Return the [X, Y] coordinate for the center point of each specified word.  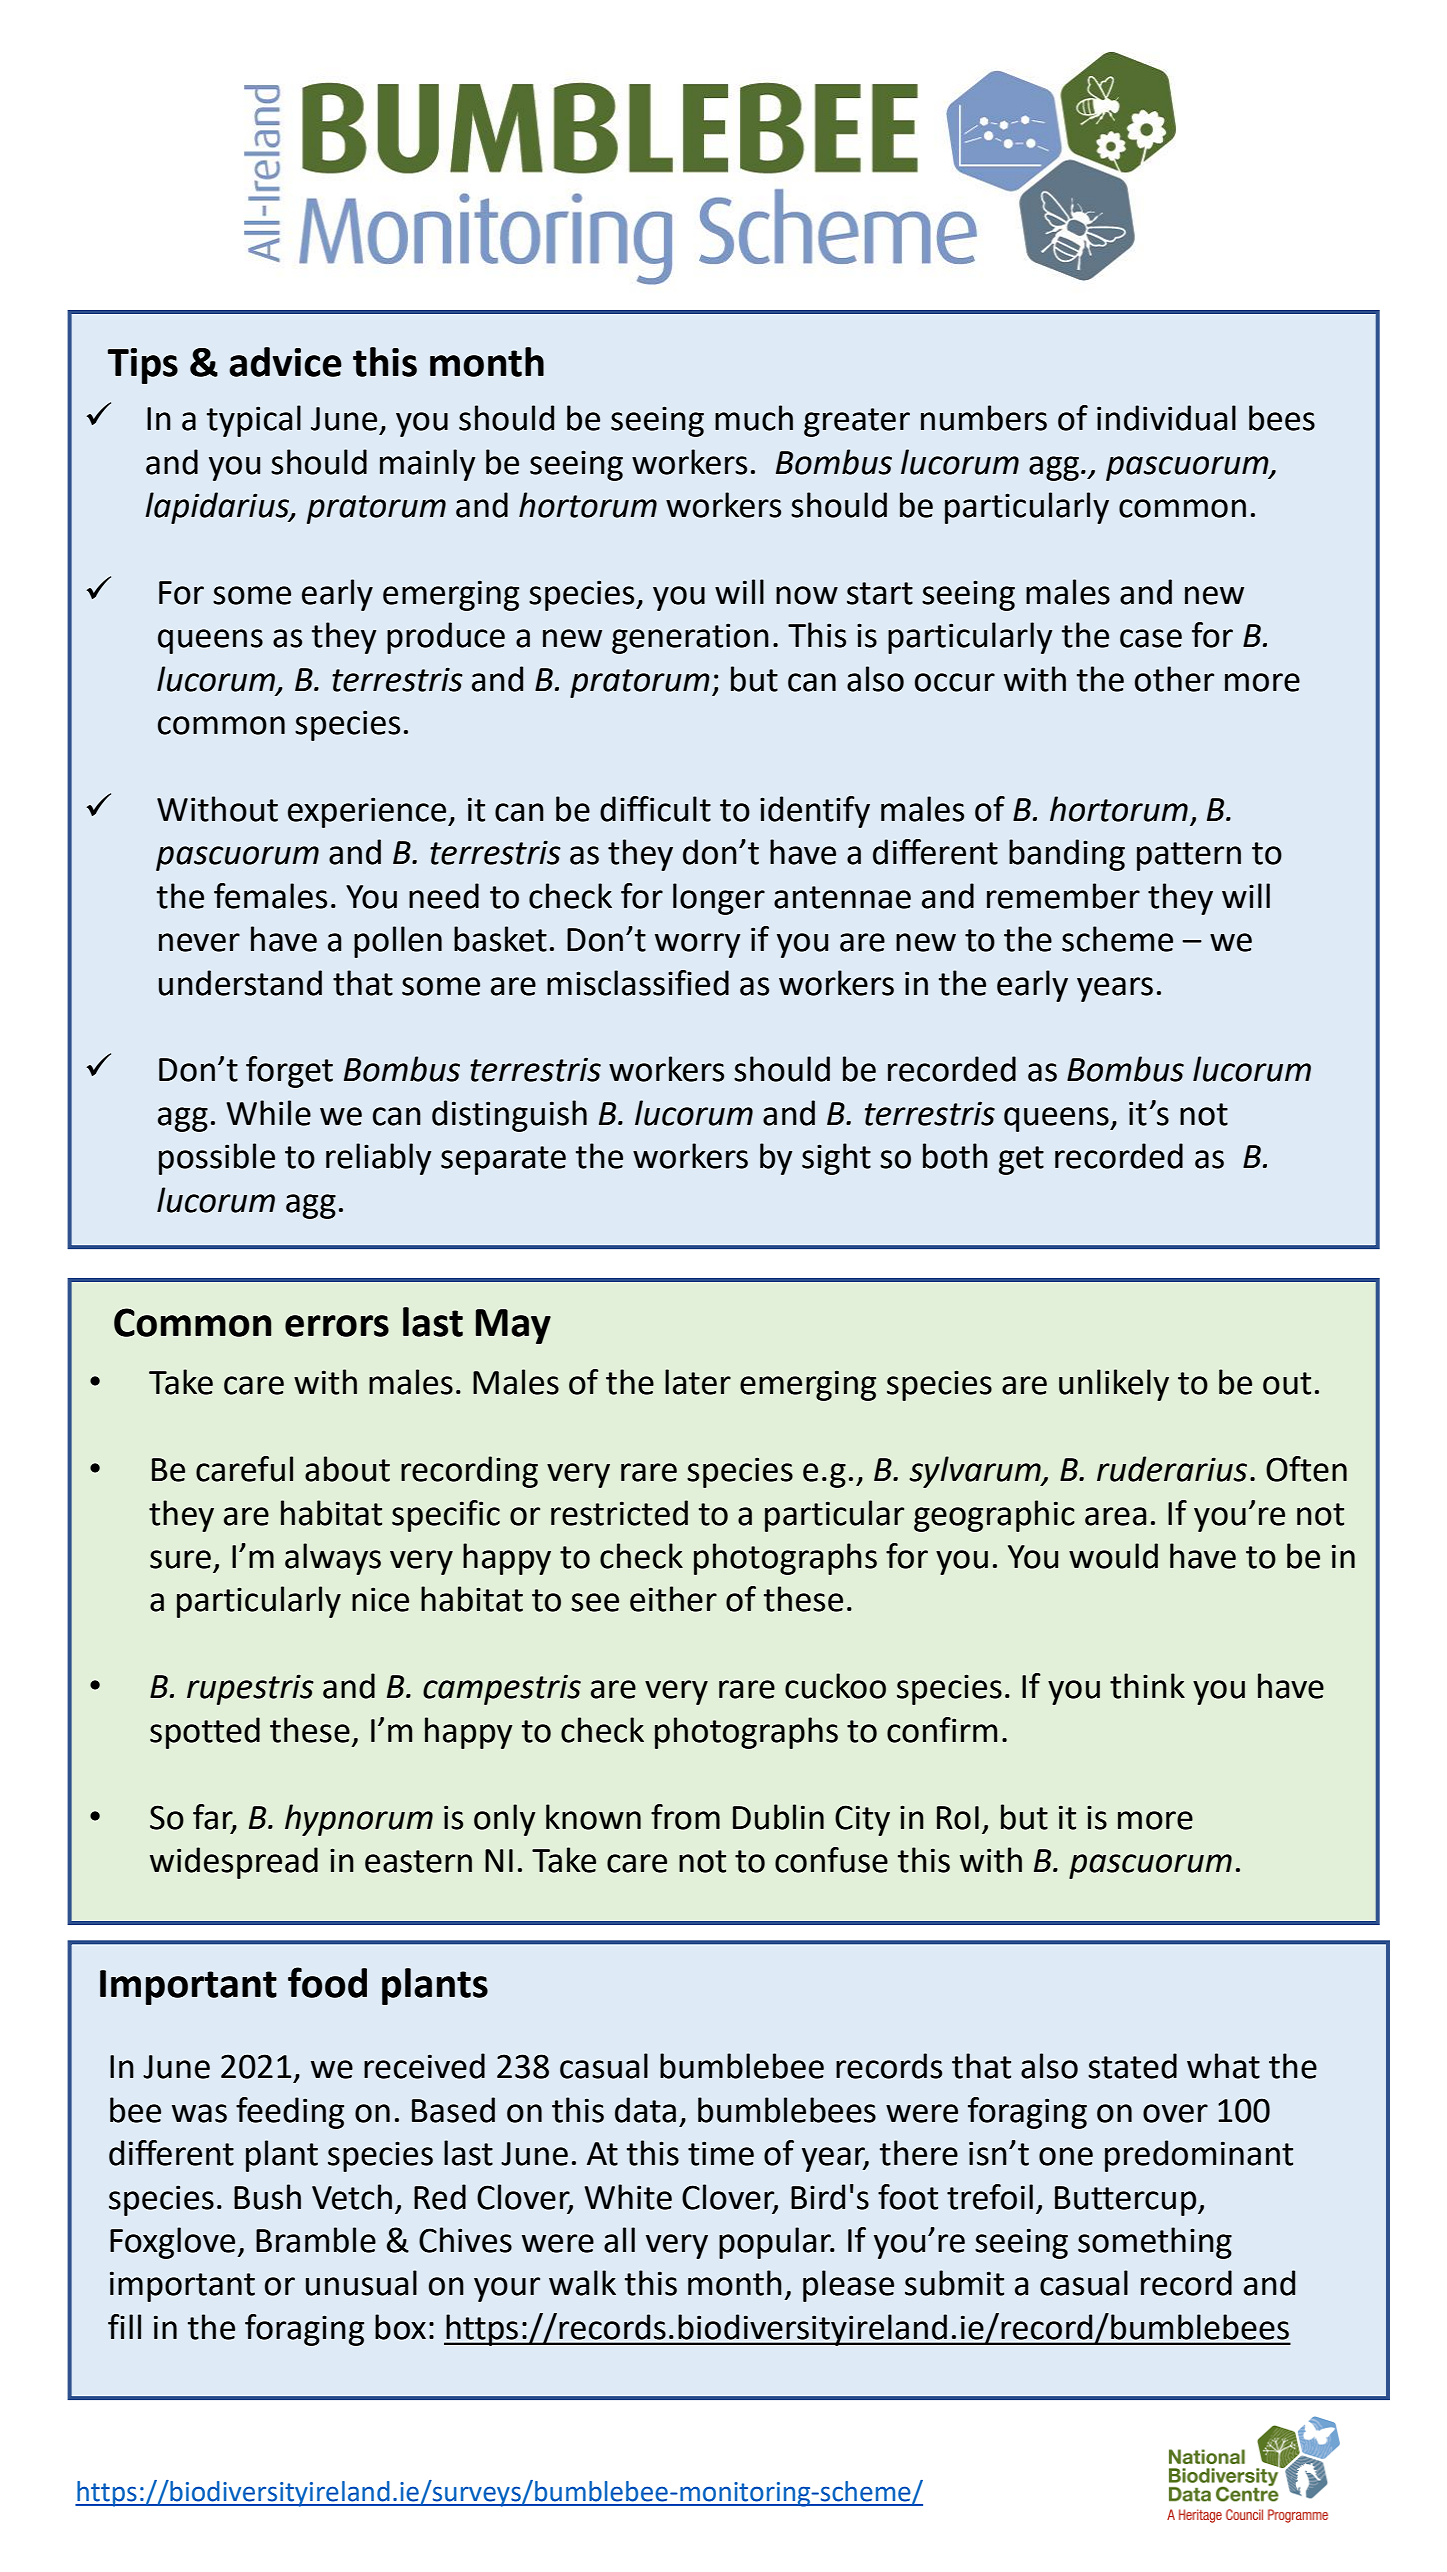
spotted [205, 1733]
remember [1063, 896]
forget [289, 1072]
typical [254, 421]
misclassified [638, 983]
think [1147, 1686]
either [673, 1599]
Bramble [316, 2240]
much [754, 418]
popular [776, 2243]
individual [1166, 418]
